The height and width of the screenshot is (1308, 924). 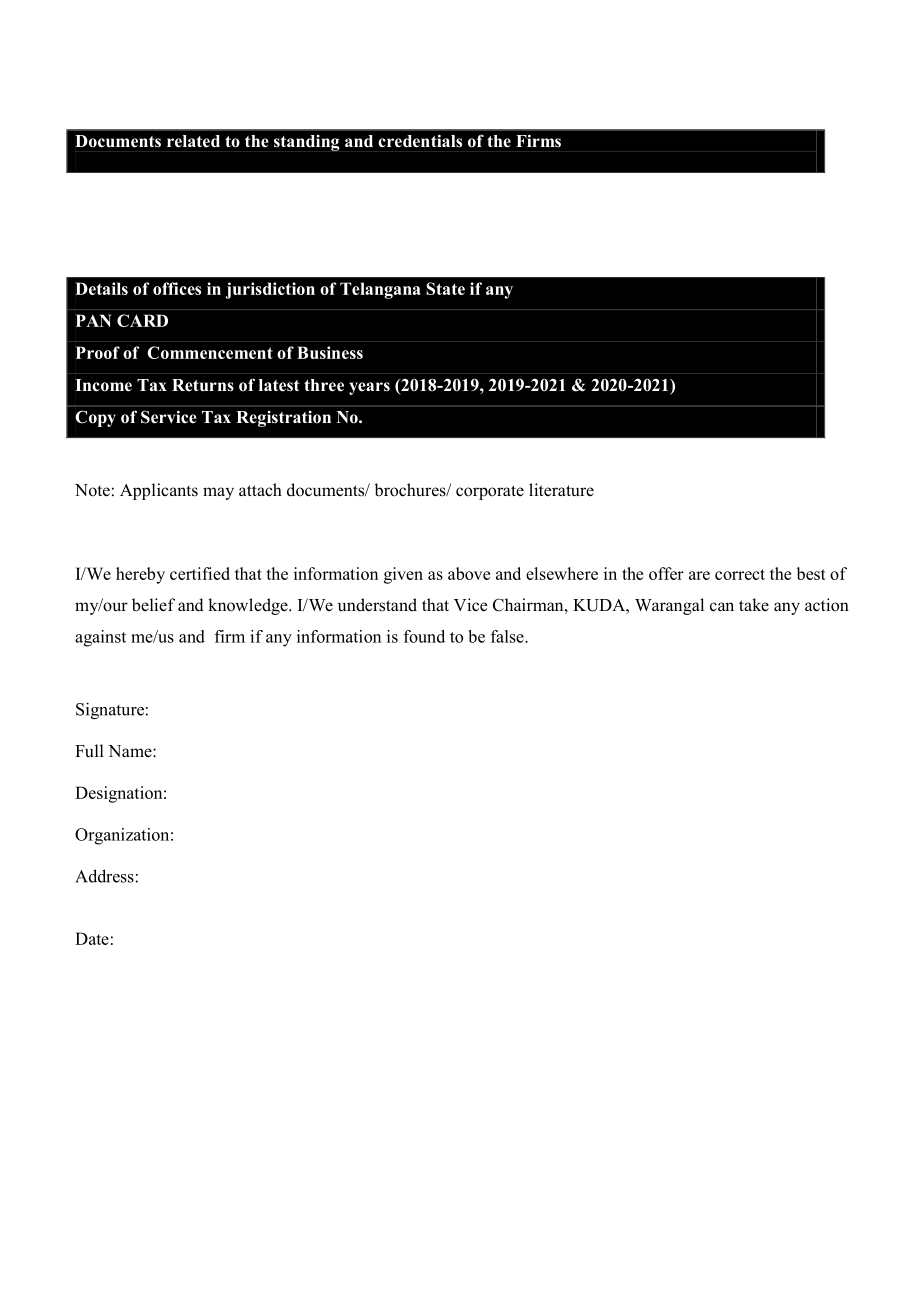 I want to click on credentials, so click(x=420, y=141).
